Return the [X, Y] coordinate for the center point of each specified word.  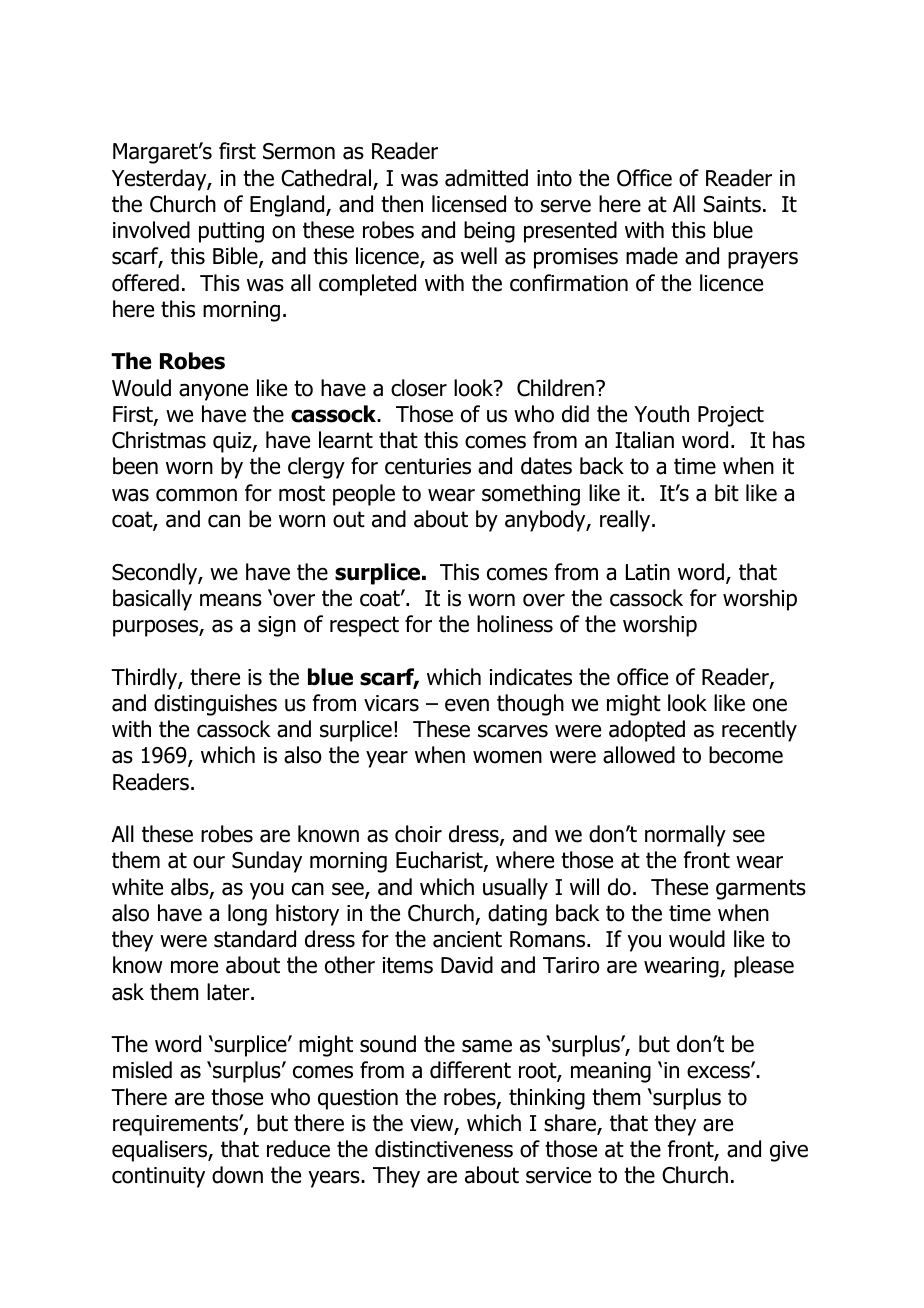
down [237, 1175]
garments [761, 889]
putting [231, 232]
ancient [467, 939]
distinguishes [215, 705]
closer [419, 388]
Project [731, 416]
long [247, 915]
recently [759, 731]
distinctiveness [444, 1149]
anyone [213, 392]
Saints [732, 204]
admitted [486, 178]
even [467, 705]
